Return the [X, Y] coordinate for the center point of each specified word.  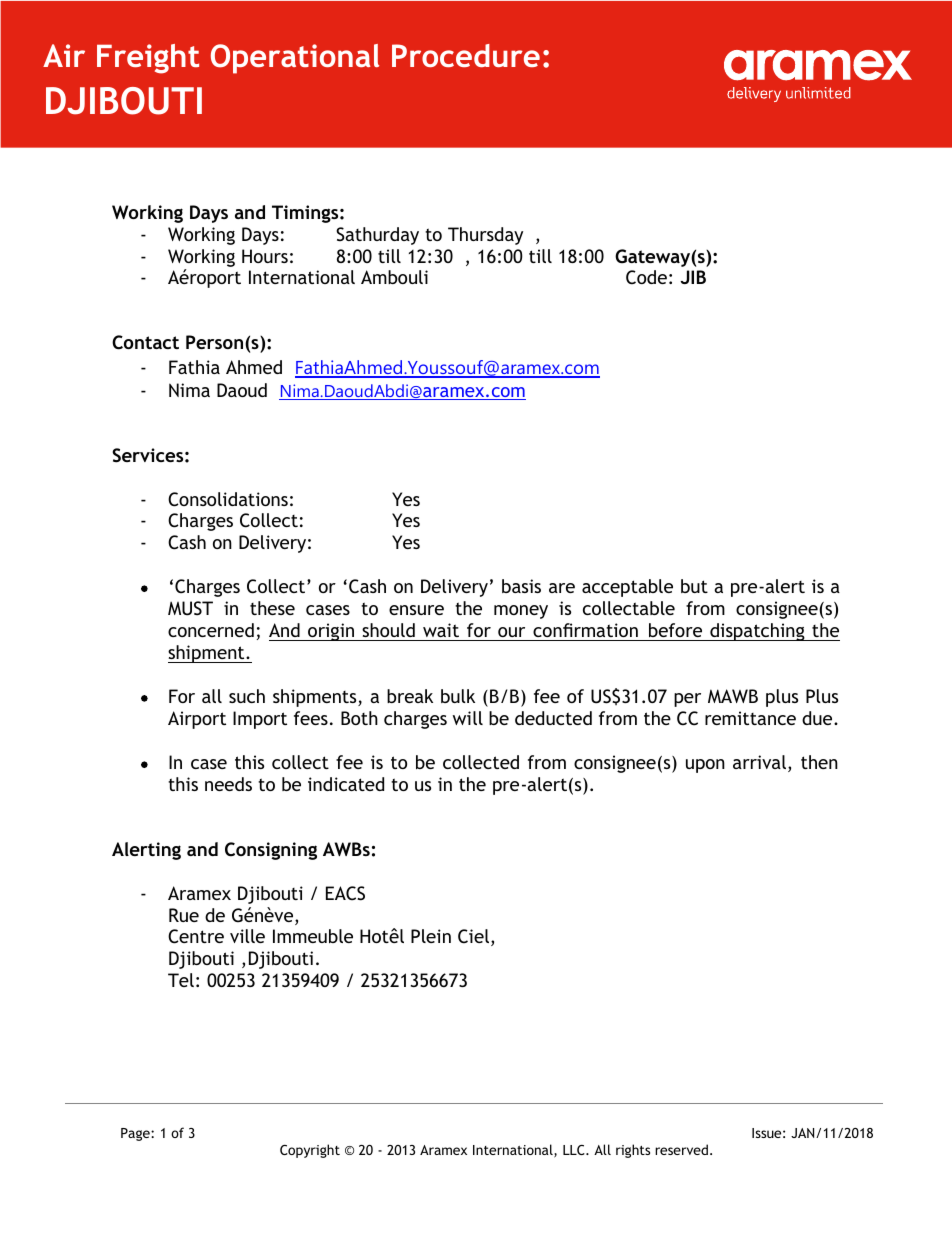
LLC [575, 1150]
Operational [295, 59]
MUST [190, 608]
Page [136, 1134]
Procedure [466, 55]
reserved [681, 1149]
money [521, 612]
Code [646, 277]
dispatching [757, 632]
